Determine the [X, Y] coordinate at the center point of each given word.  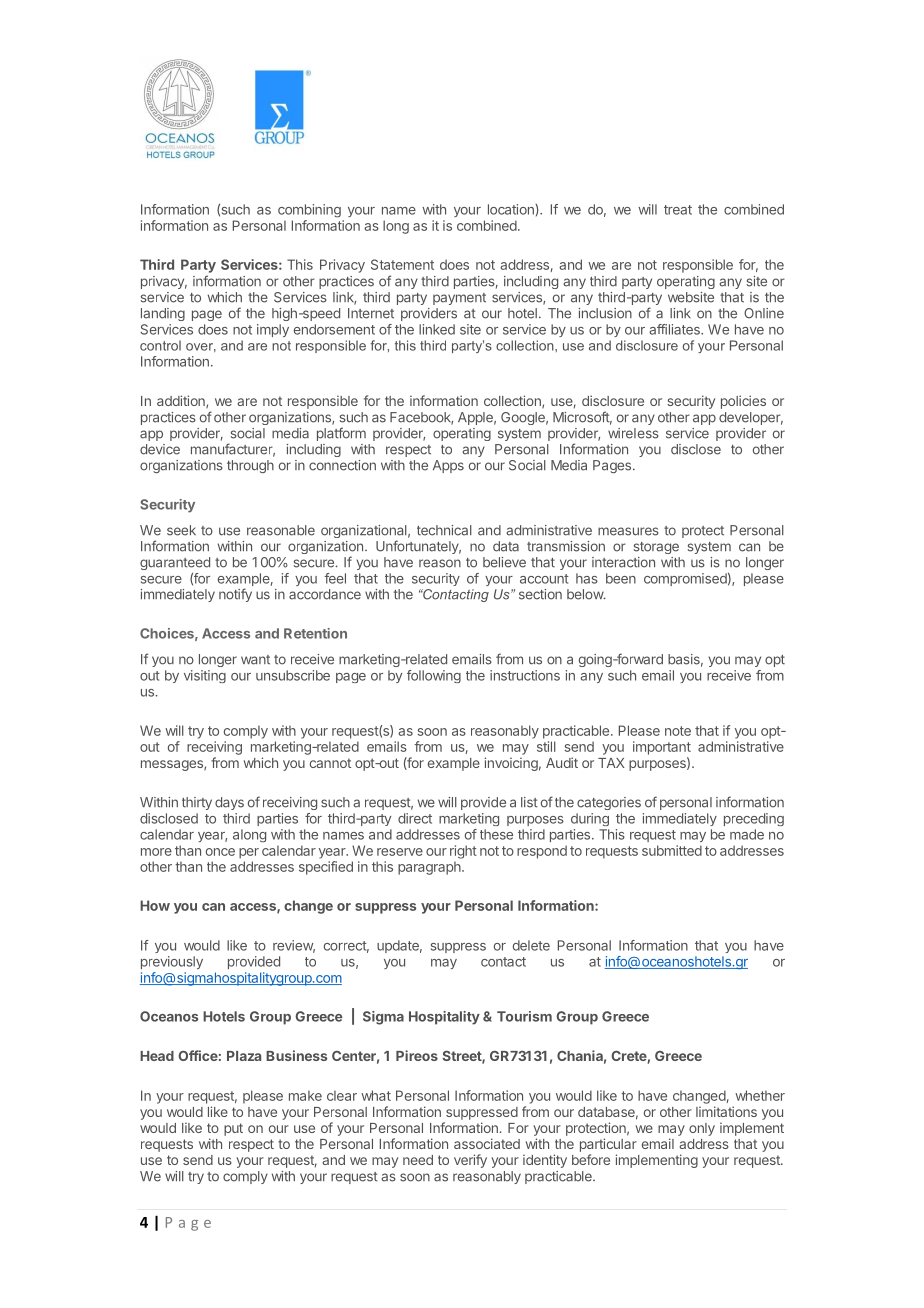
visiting [205, 676]
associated [487, 1143]
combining [309, 211]
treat [678, 210]
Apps [448, 466]
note [678, 731]
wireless [633, 433]
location [512, 209]
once [220, 852]
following [434, 676]
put [233, 1129]
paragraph [430, 868]
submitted [672, 850]
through [250, 466]
